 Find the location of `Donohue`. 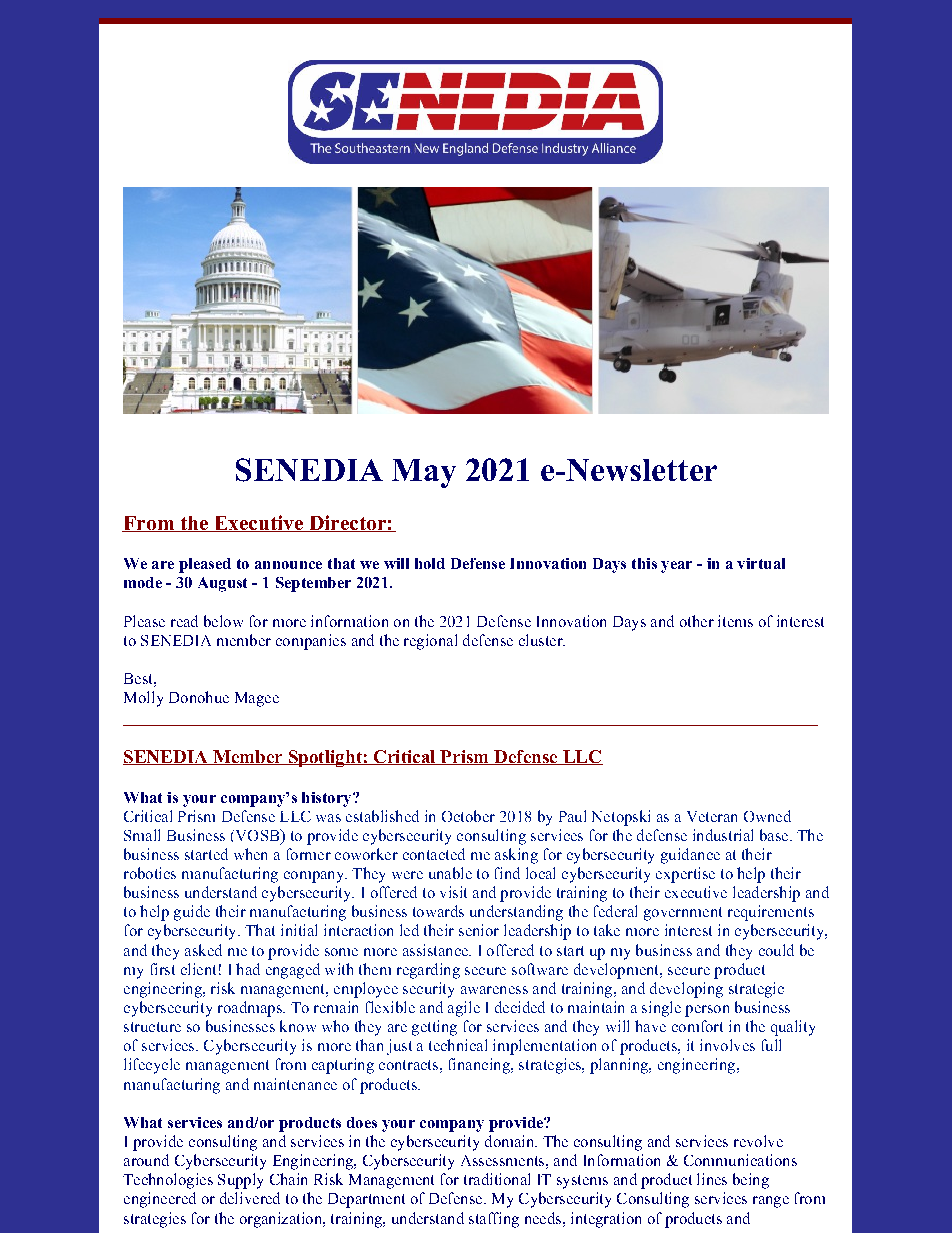

Donohue is located at coordinates (199, 697).
